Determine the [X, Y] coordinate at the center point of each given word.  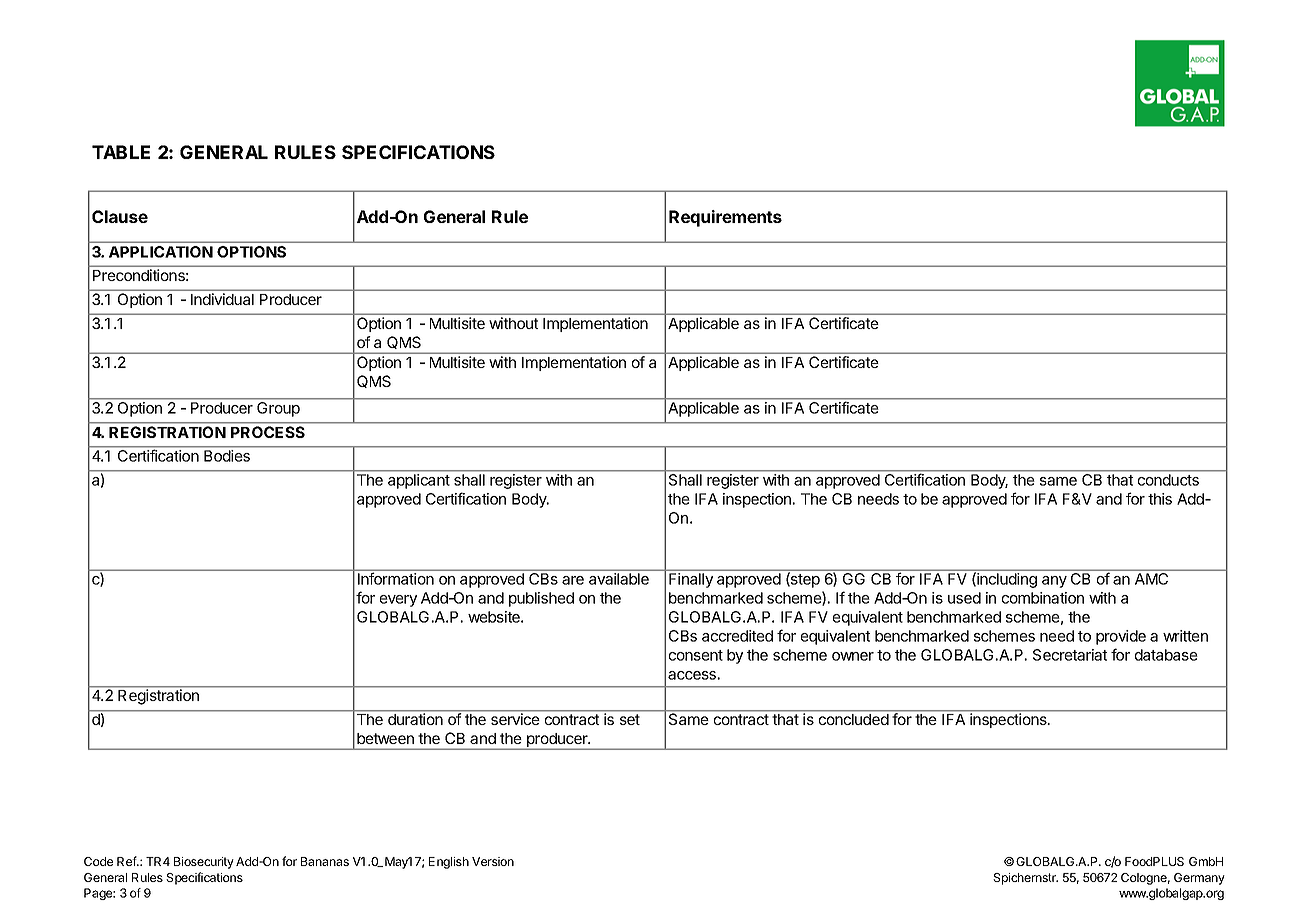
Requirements [725, 218]
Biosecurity [204, 863]
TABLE [121, 152]
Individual [222, 299]
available [619, 579]
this [1160, 499]
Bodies [227, 456]
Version [493, 861]
